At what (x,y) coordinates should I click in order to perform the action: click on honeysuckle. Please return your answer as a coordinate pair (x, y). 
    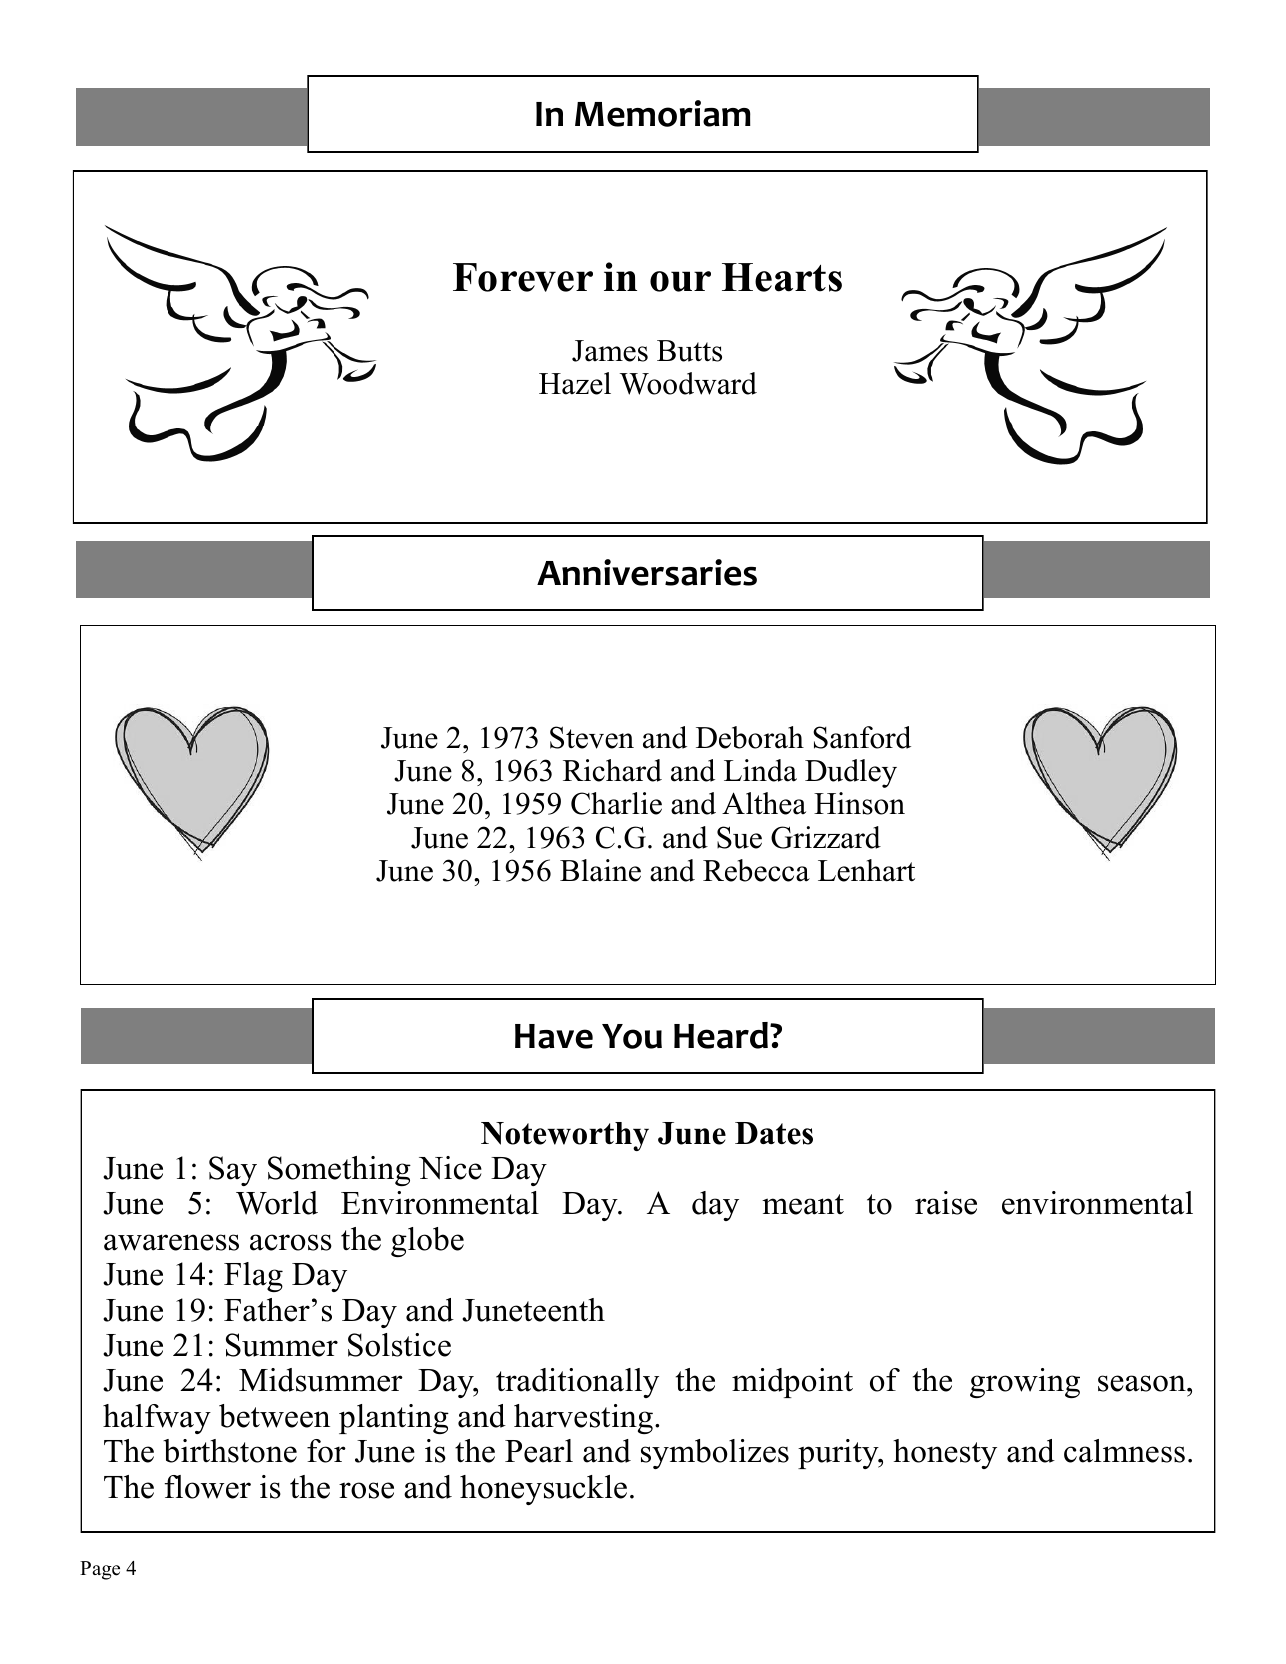
    Looking at the image, I should click on (543, 1490).
